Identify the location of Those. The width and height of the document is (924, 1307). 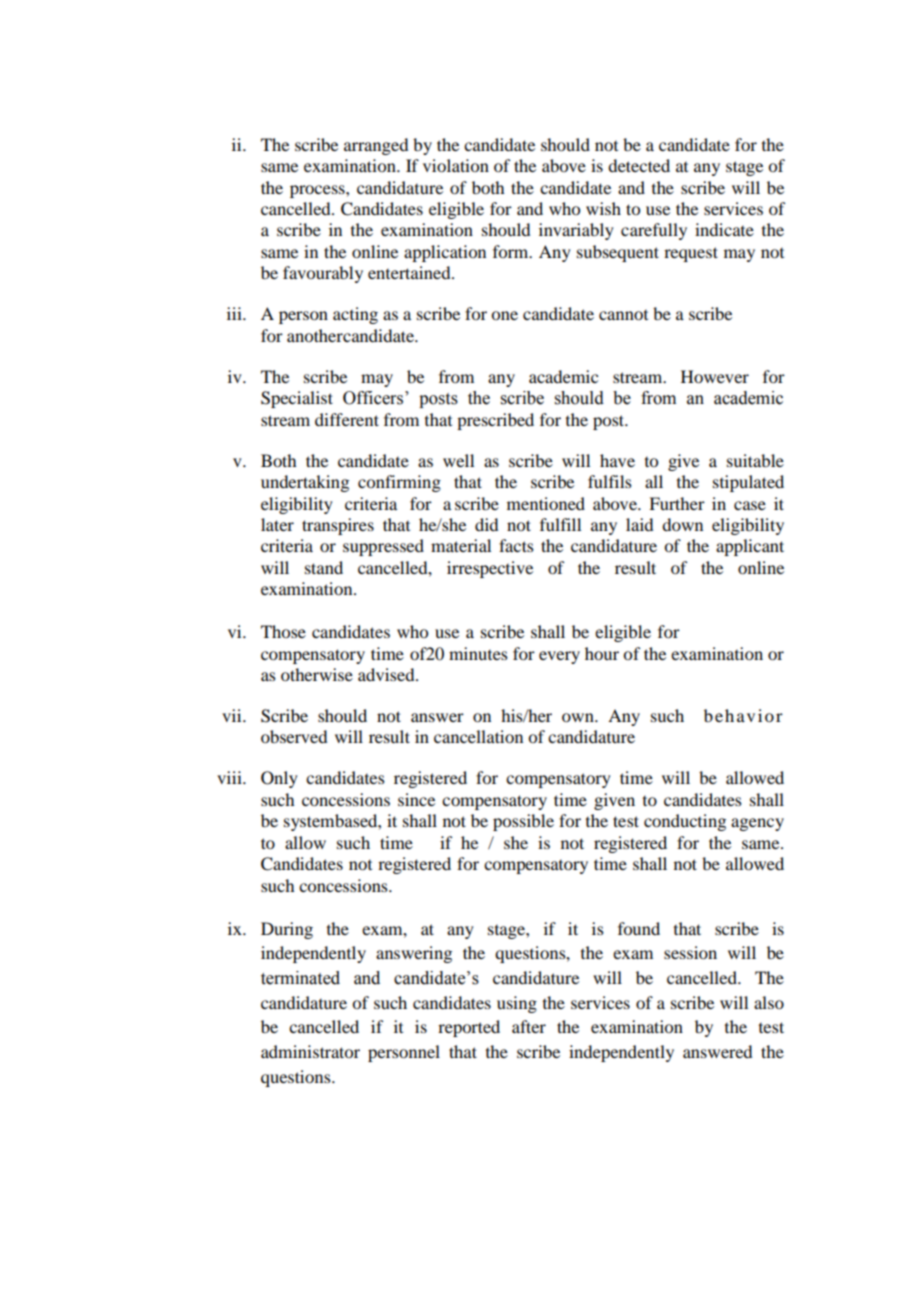
(283, 631).
